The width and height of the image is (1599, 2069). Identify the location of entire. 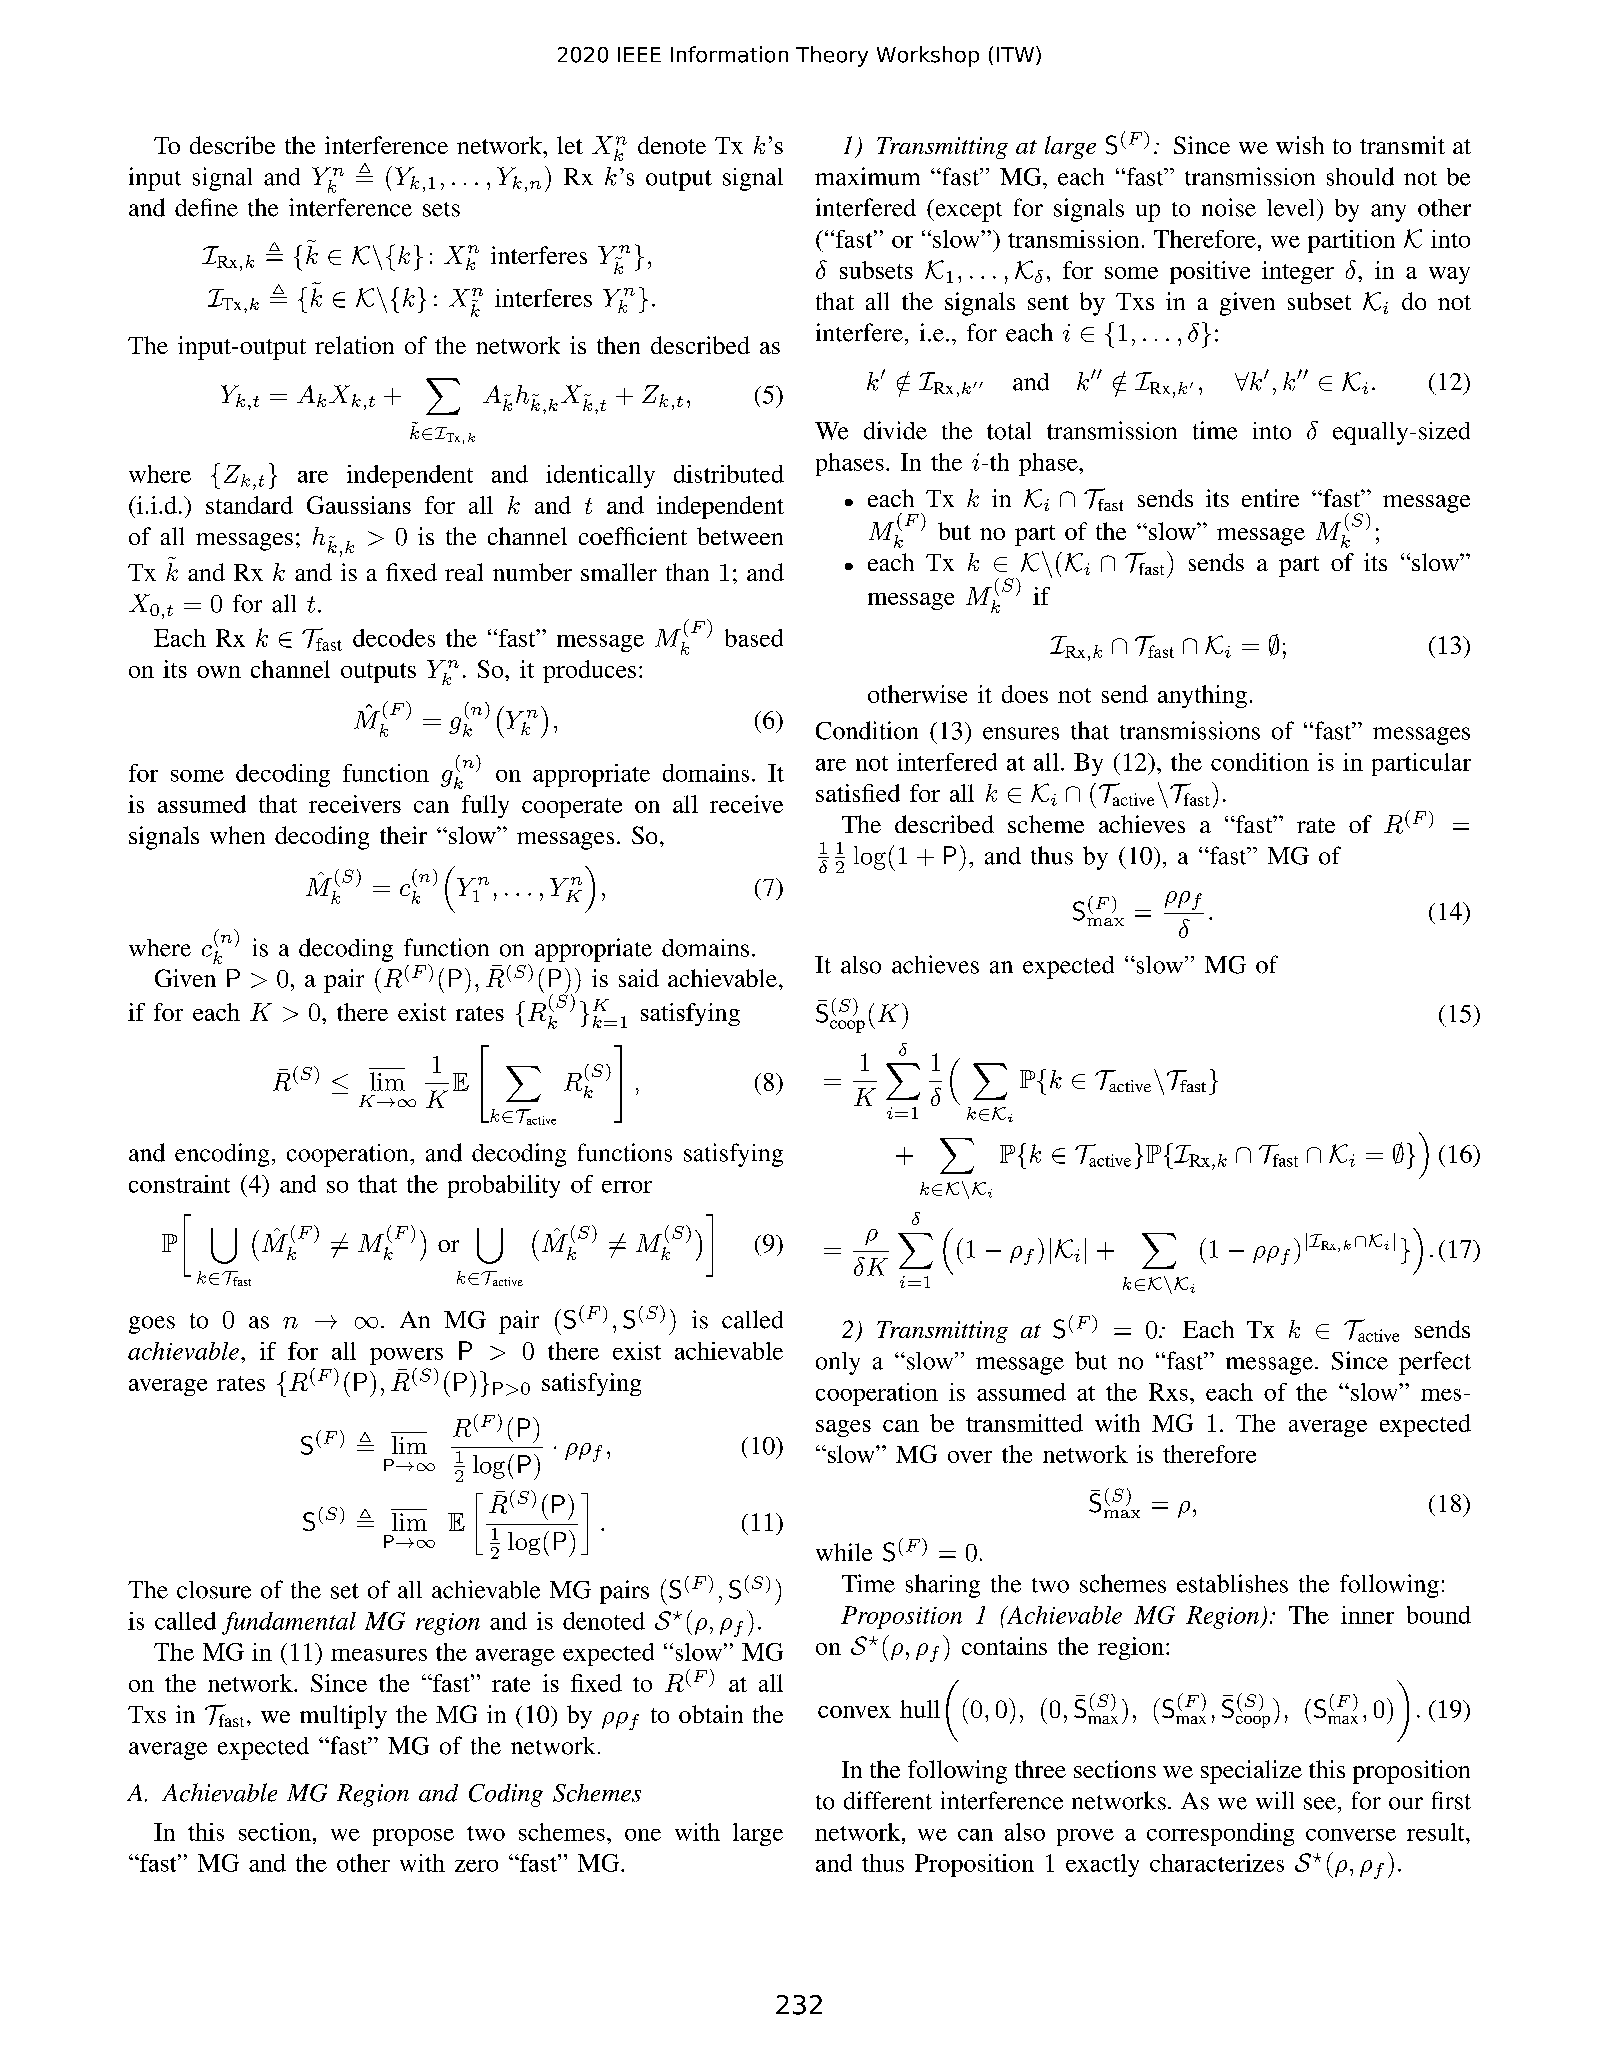
(1270, 498).
